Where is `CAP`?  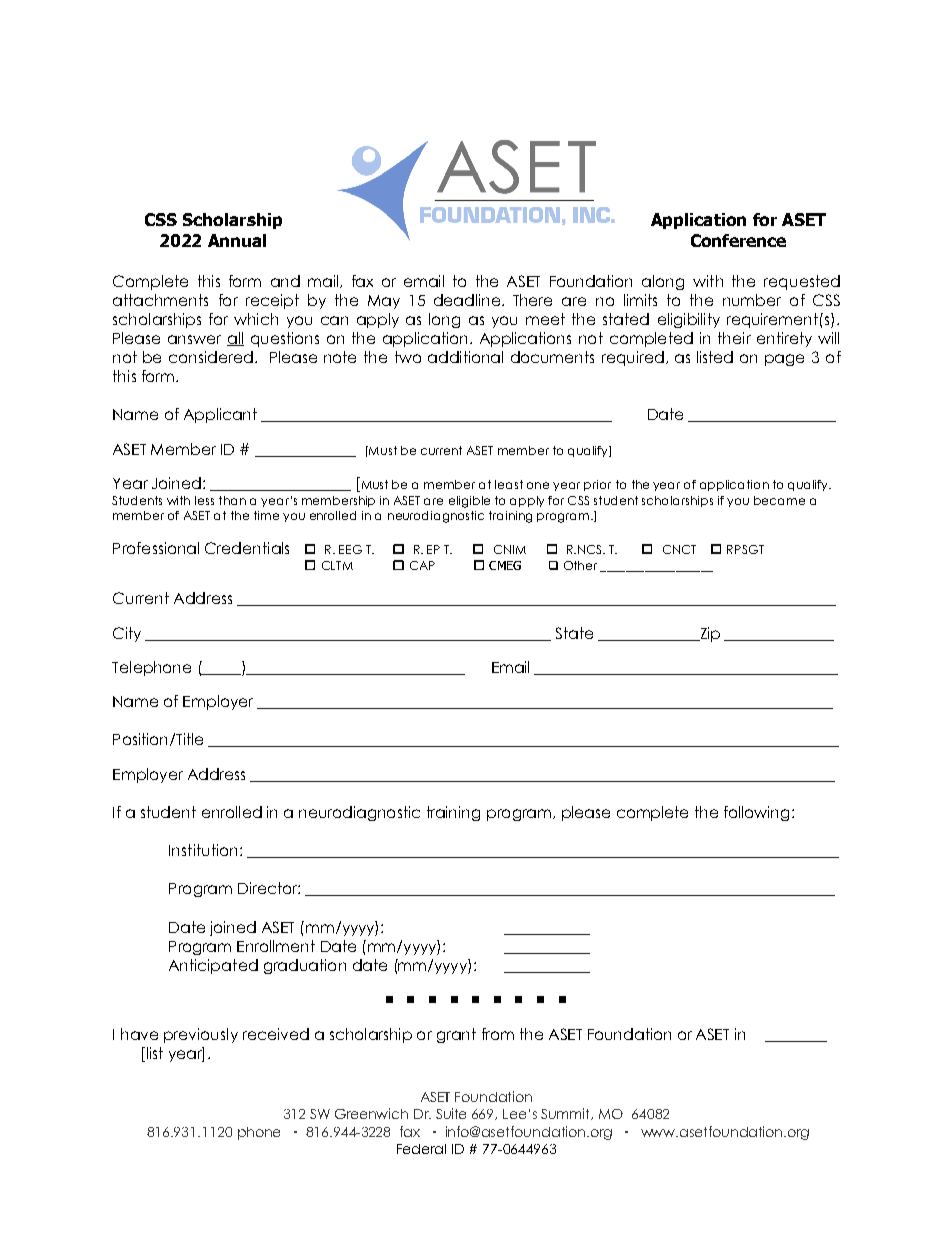
CAP is located at coordinates (422, 565).
